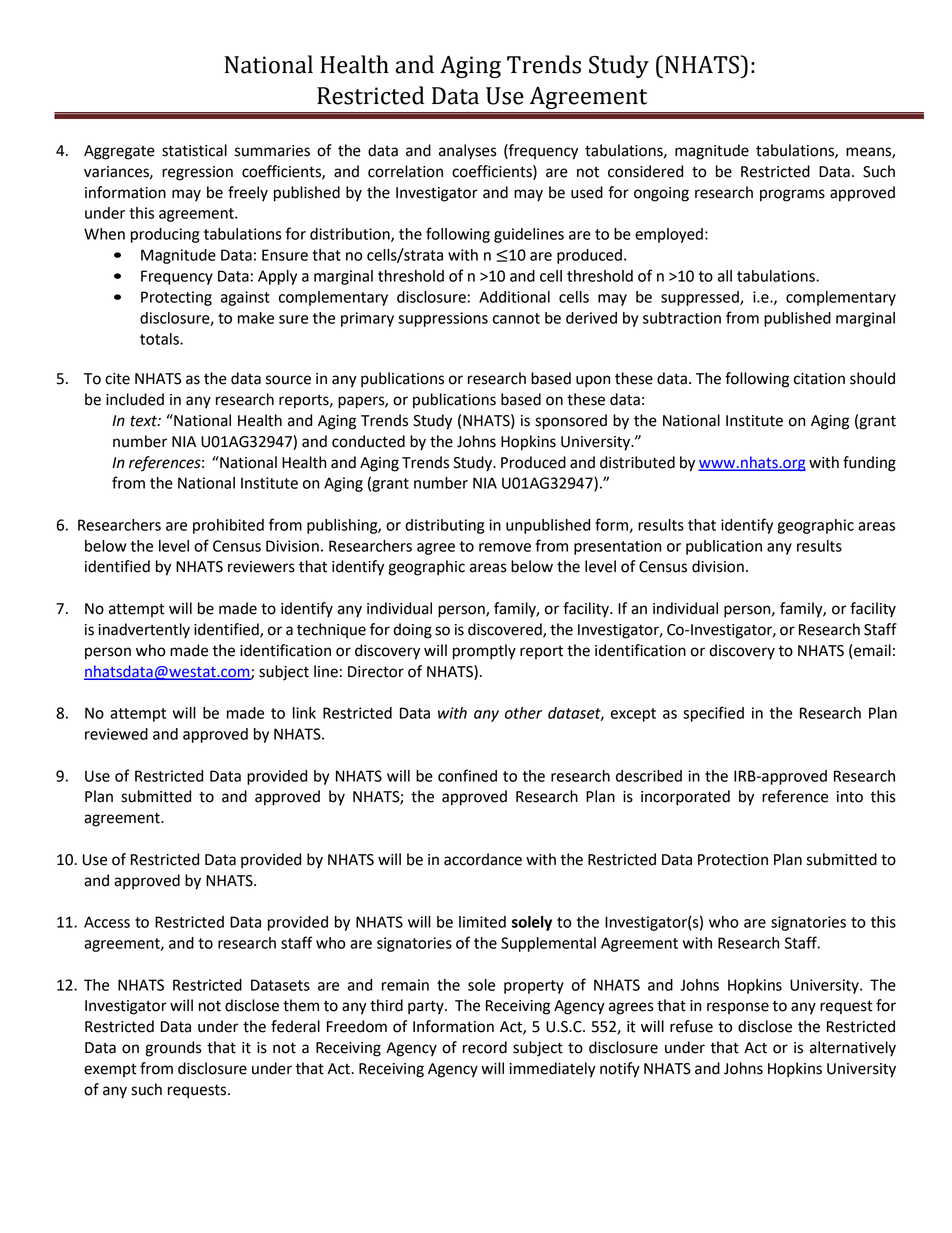  Describe the element at coordinates (197, 173) in the document. I see `regression` at that location.
